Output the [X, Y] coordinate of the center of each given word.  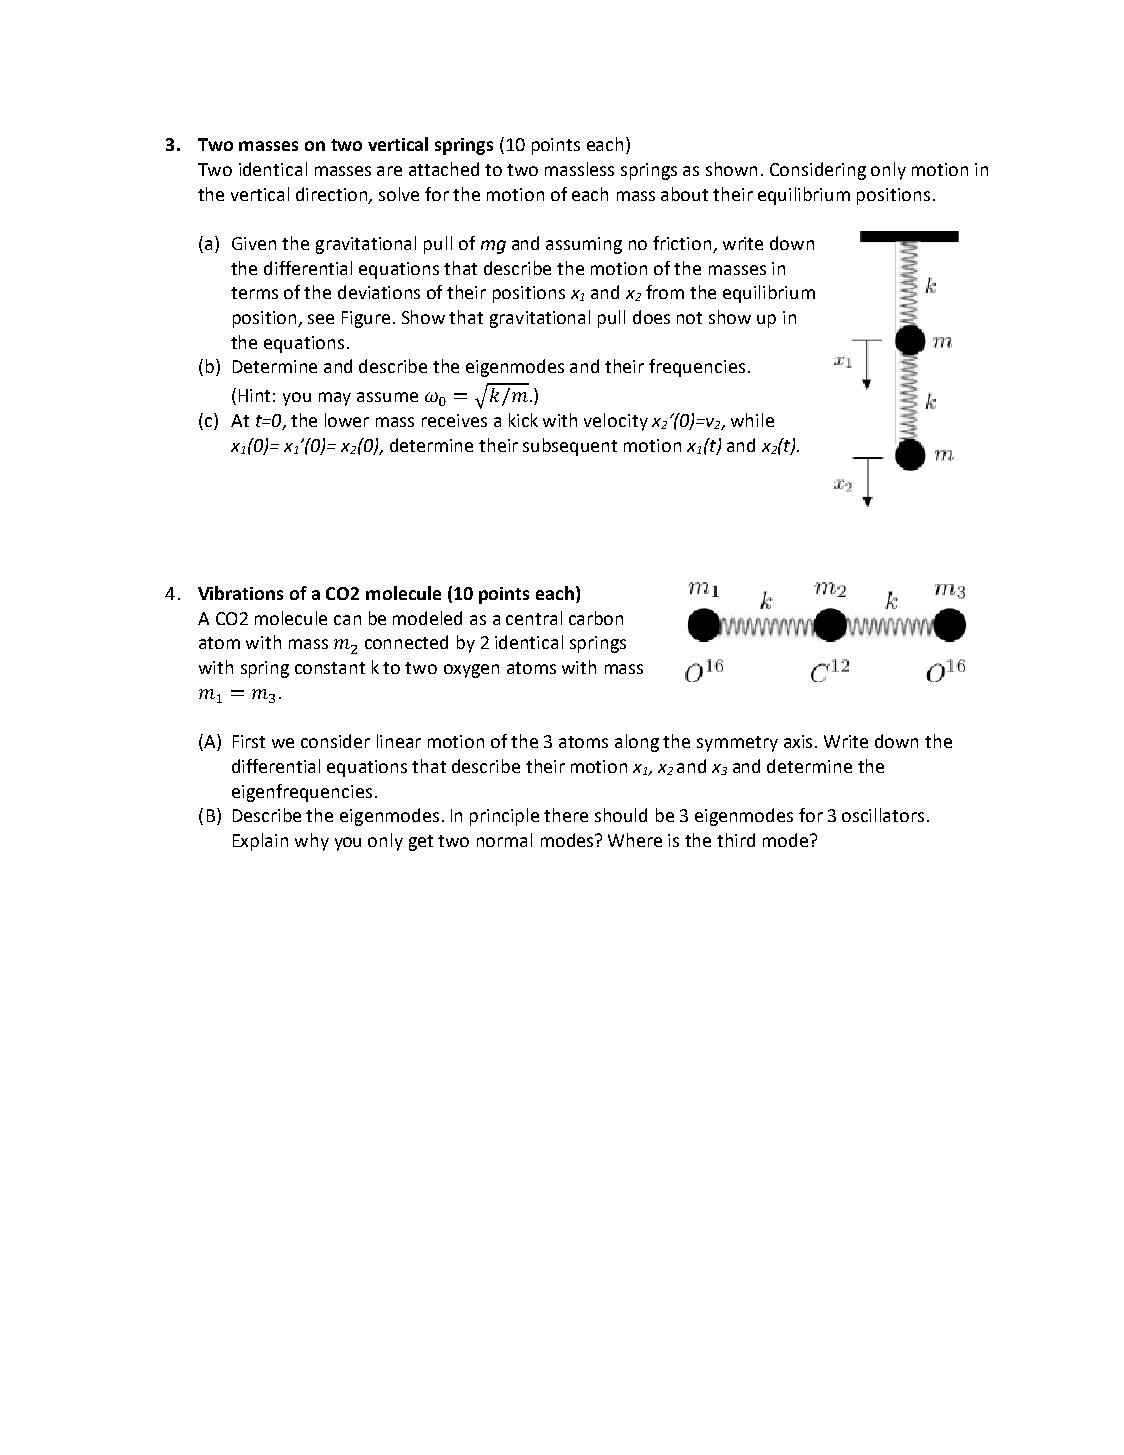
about [684, 194]
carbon [596, 618]
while [752, 420]
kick [523, 420]
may [335, 399]
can [347, 620]
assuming [584, 245]
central [534, 618]
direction [333, 195]
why [312, 842]
